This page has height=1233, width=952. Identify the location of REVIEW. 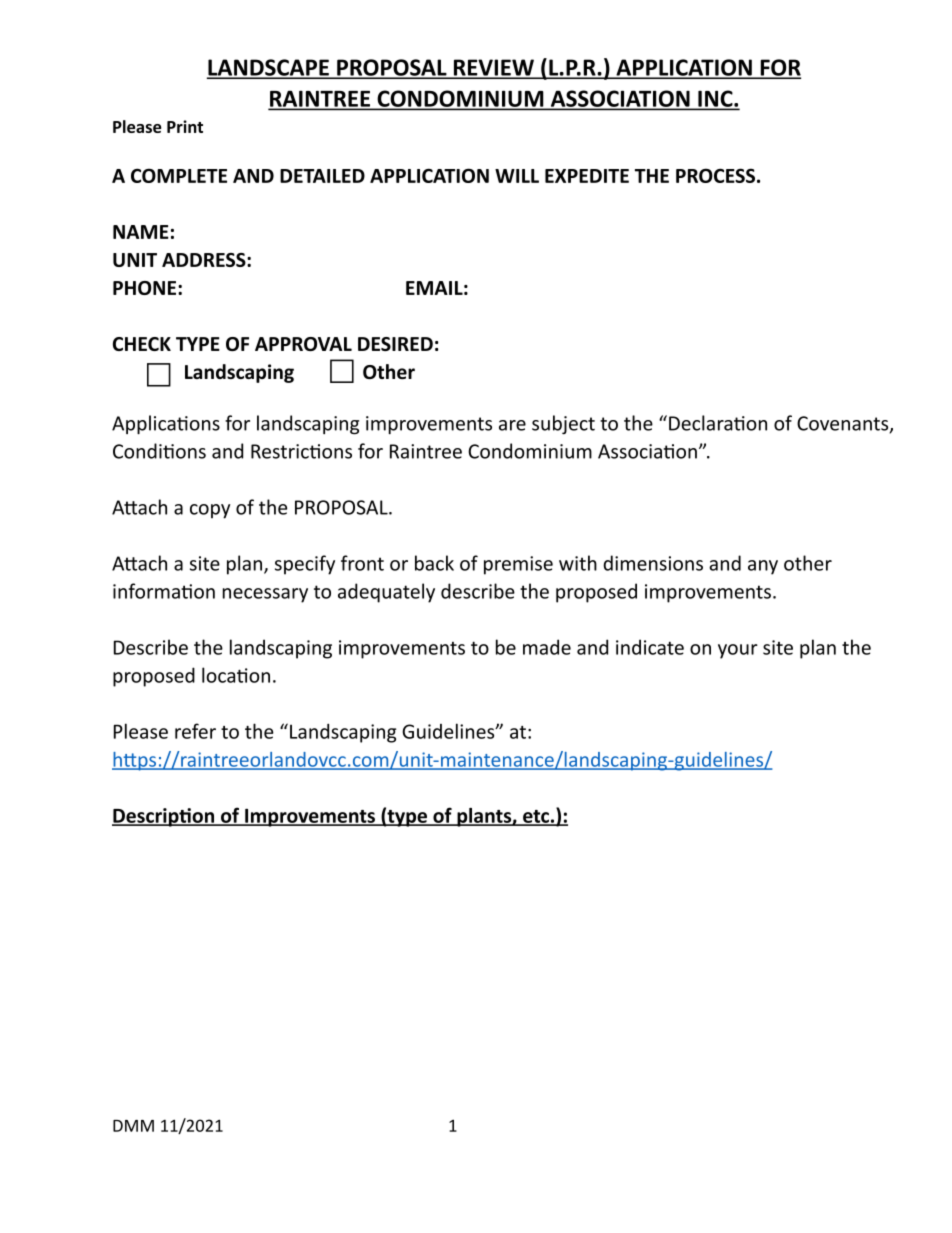
(493, 68).
